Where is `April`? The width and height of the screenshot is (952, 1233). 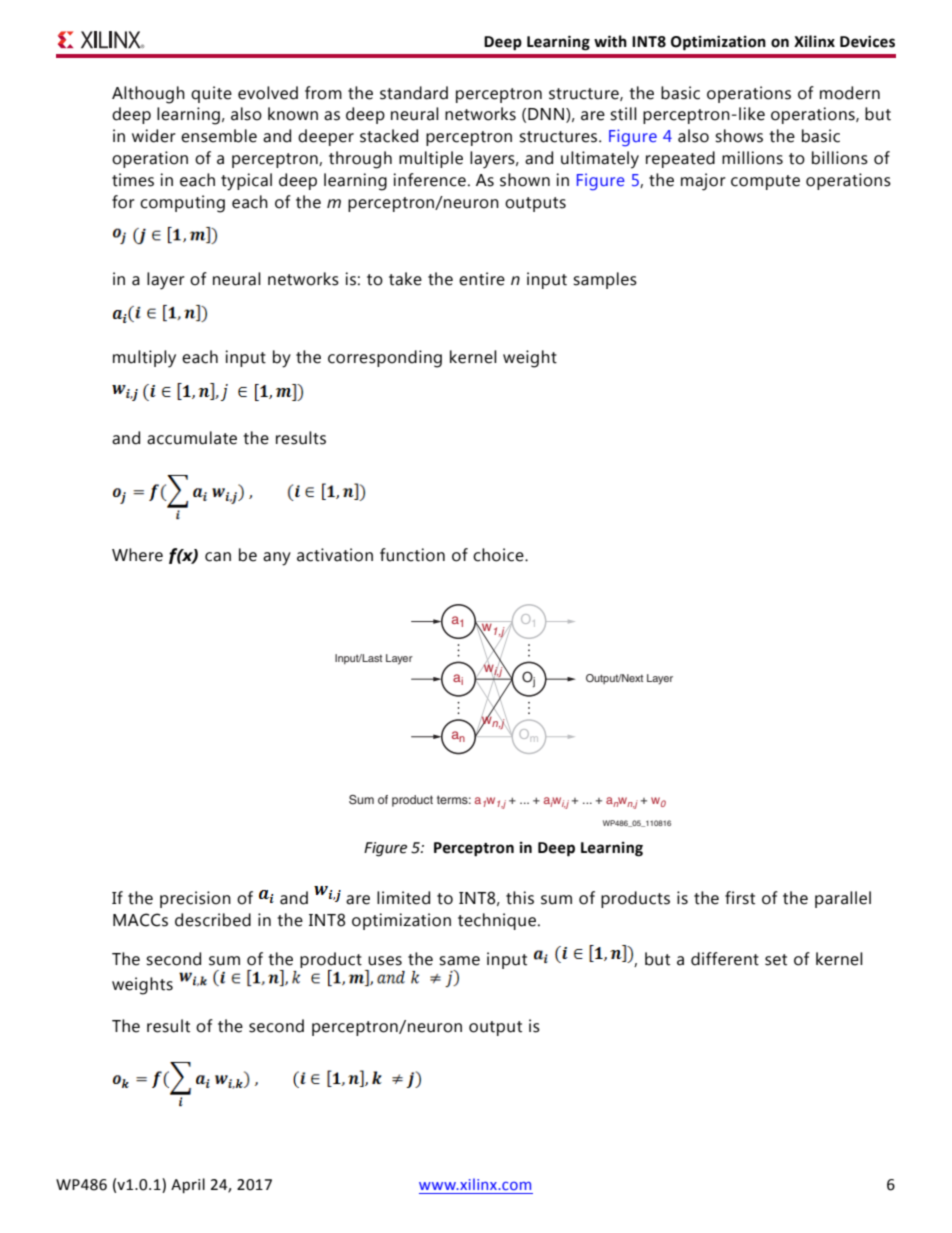
April is located at coordinates (188, 1185).
